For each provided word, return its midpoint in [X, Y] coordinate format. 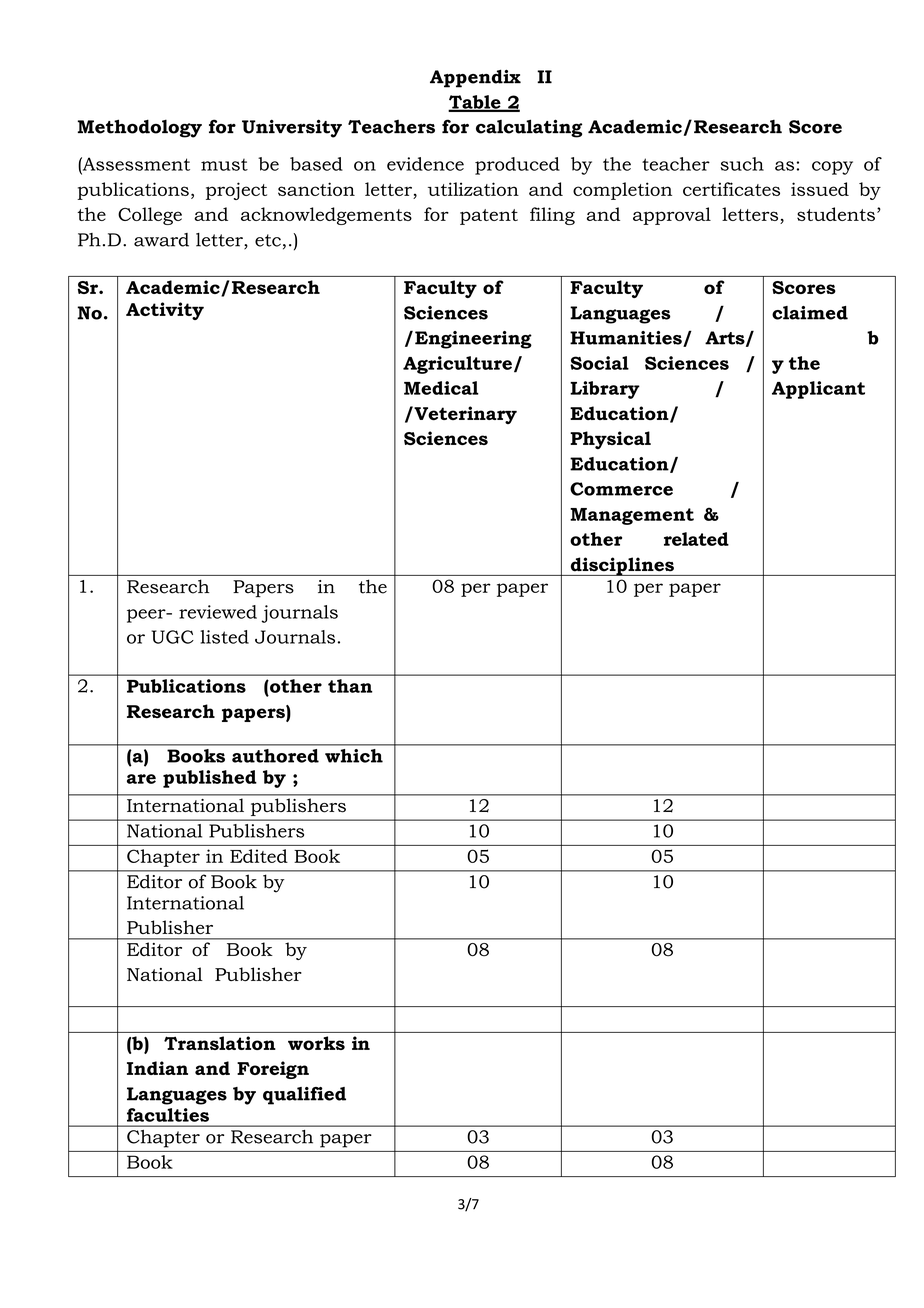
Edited [259, 856]
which [354, 756]
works [316, 1043]
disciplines [622, 566]
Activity [165, 311]
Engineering [473, 340]
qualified [304, 1096]
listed [224, 637]
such [742, 164]
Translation [220, 1043]
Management [632, 516]
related [696, 539]
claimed [810, 313]
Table [475, 103]
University [292, 128]
